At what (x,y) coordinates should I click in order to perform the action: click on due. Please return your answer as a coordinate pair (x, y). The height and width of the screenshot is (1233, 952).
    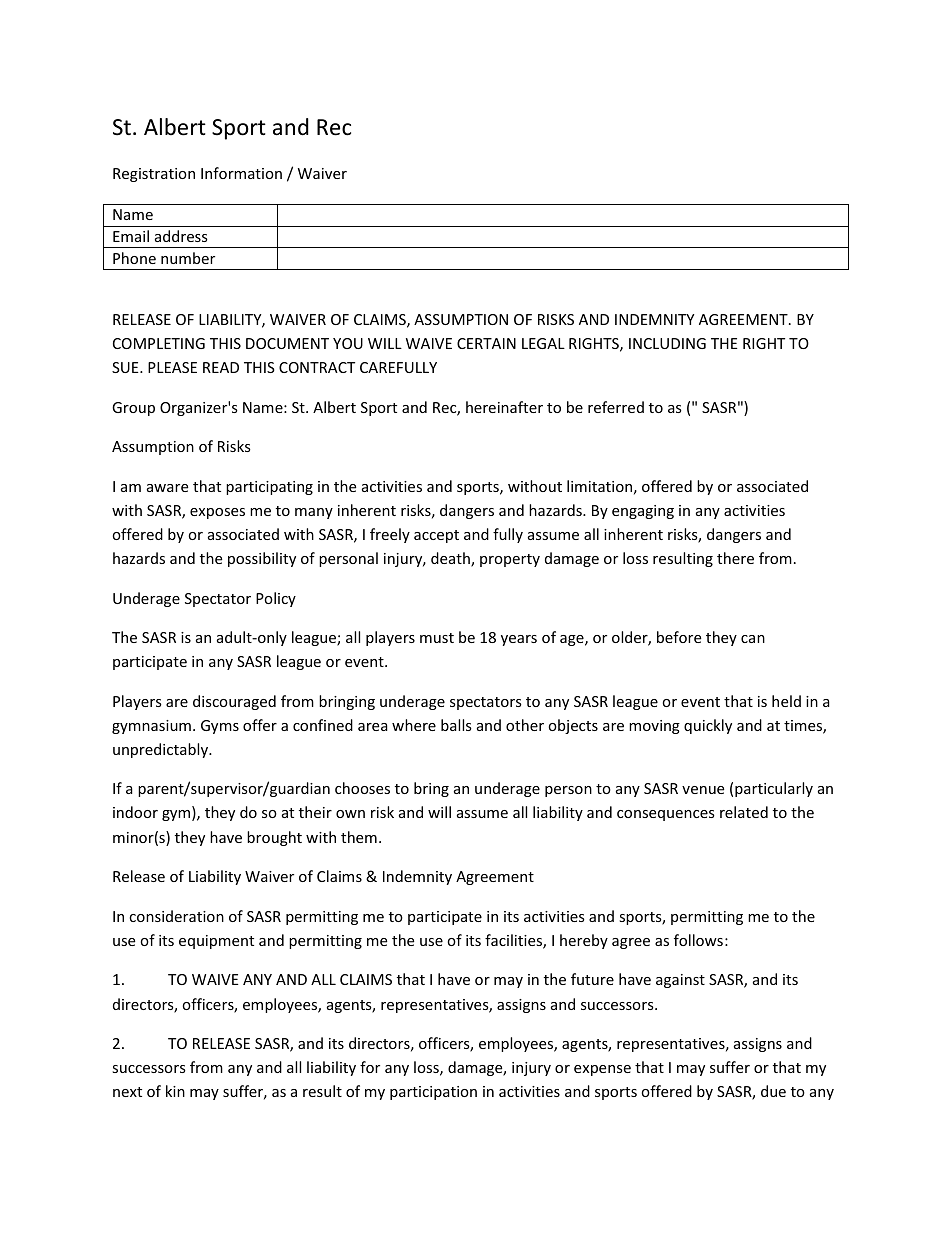
    Looking at the image, I should click on (773, 1091).
